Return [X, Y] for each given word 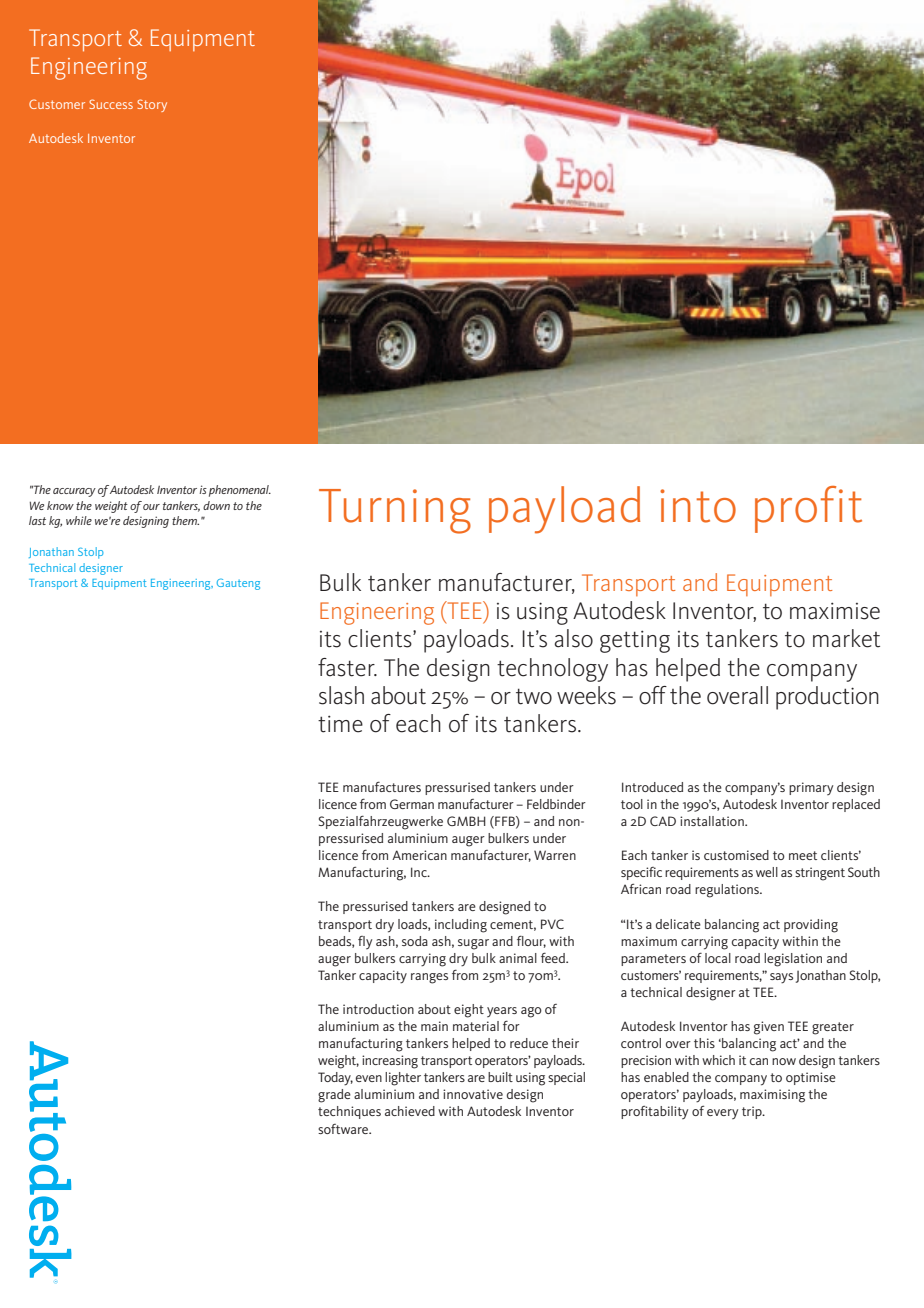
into [698, 506]
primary [811, 788]
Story [152, 105]
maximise [835, 611]
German [412, 804]
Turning [395, 511]
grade [334, 1096]
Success [111, 104]
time [340, 724]
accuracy [74, 492]
